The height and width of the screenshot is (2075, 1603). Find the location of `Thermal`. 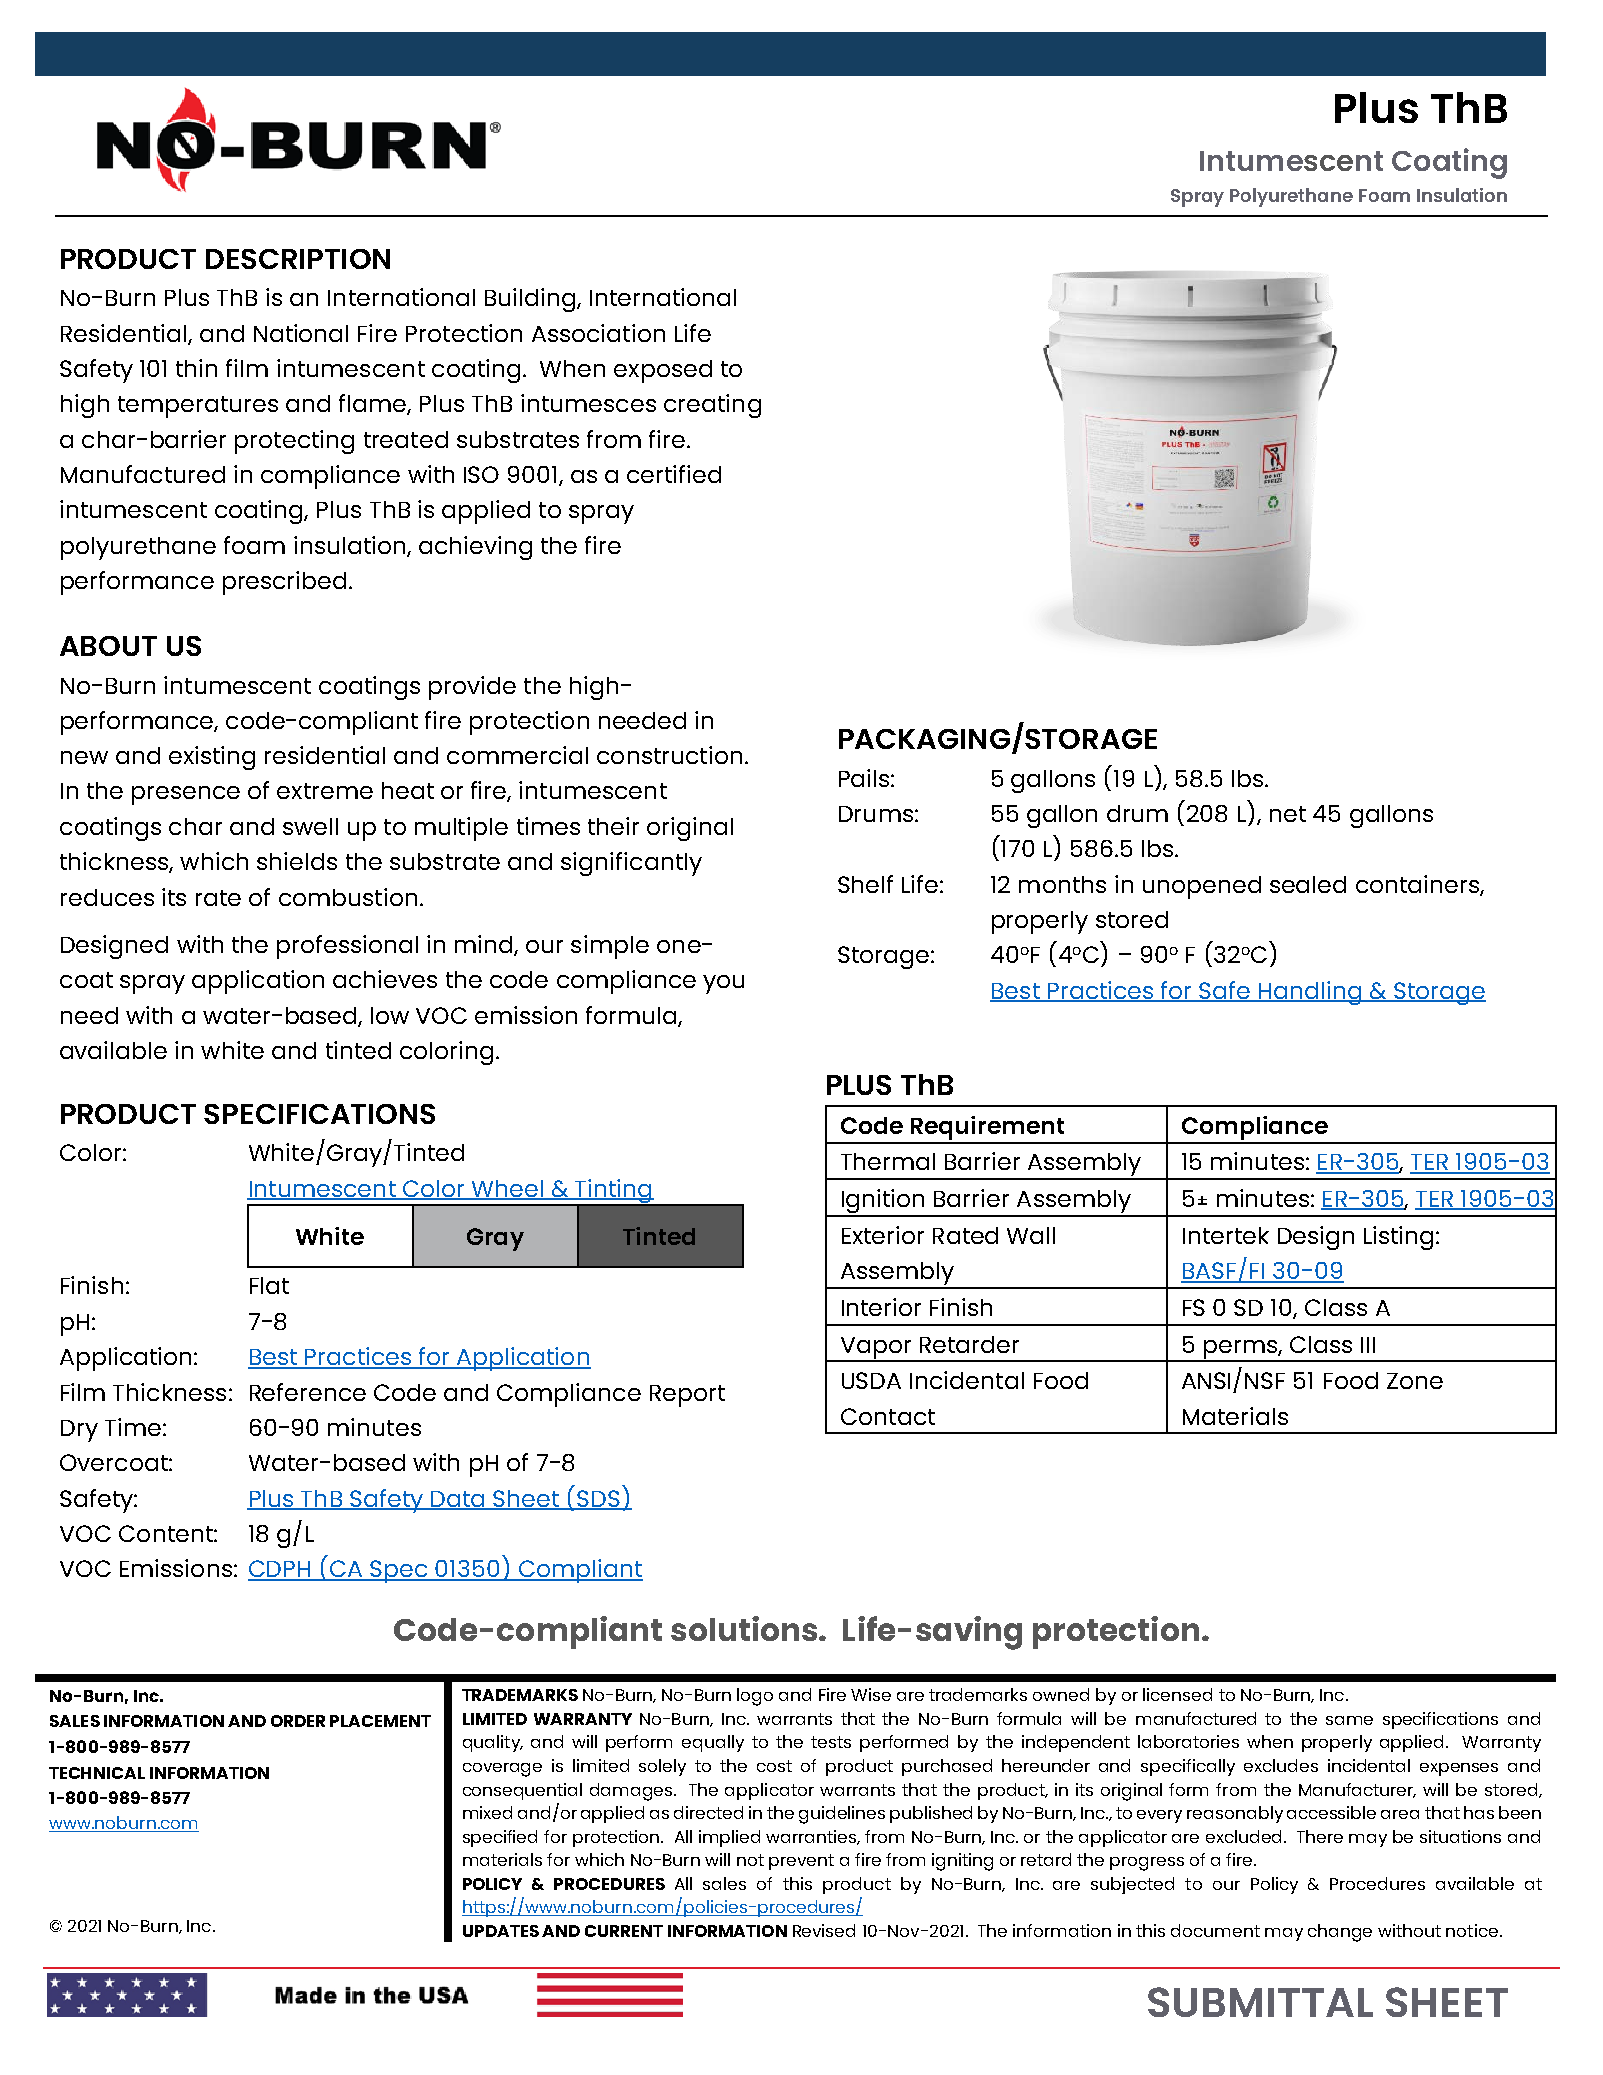

Thermal is located at coordinates (888, 1161).
